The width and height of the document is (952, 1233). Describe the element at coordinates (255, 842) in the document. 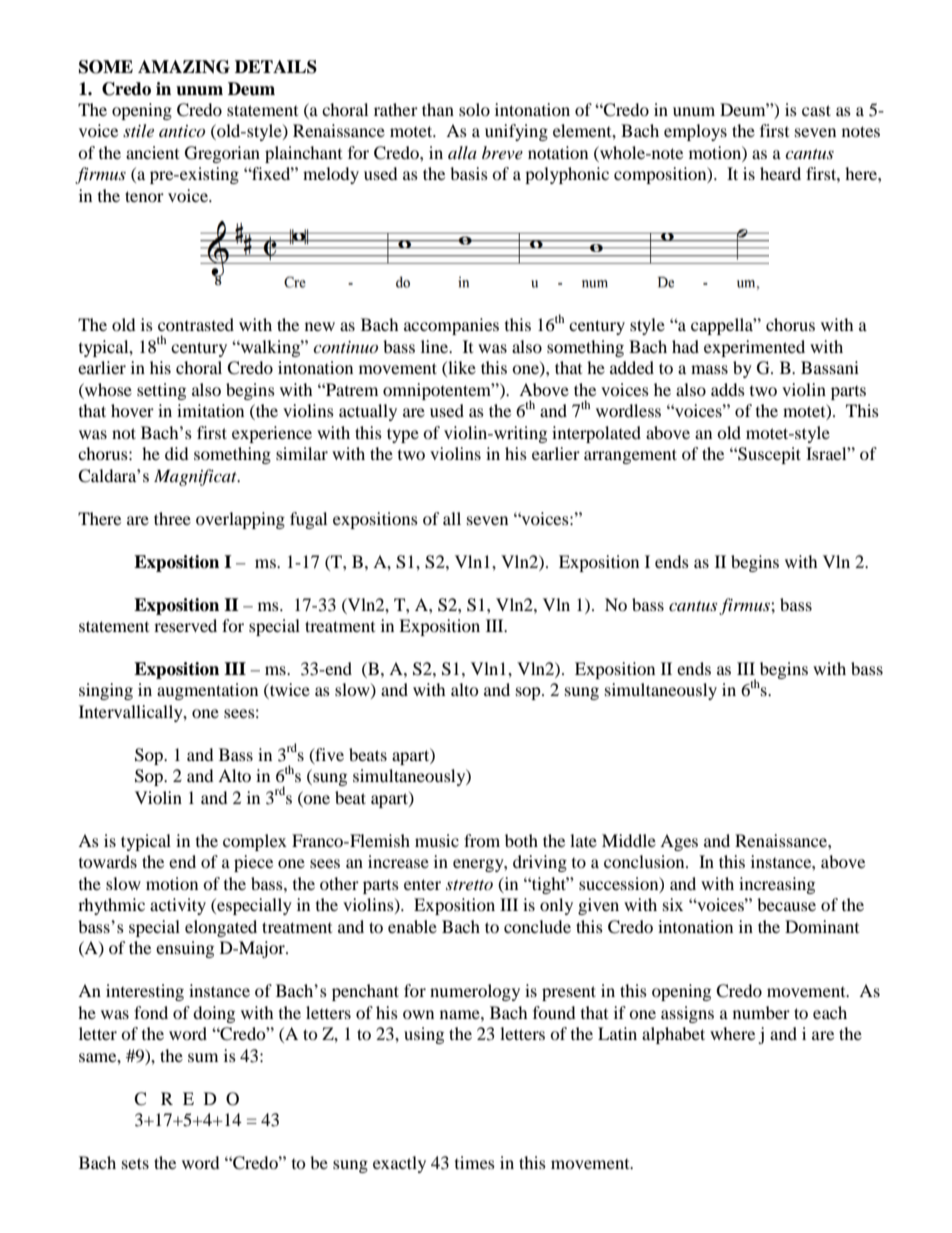

I see `complex` at that location.
